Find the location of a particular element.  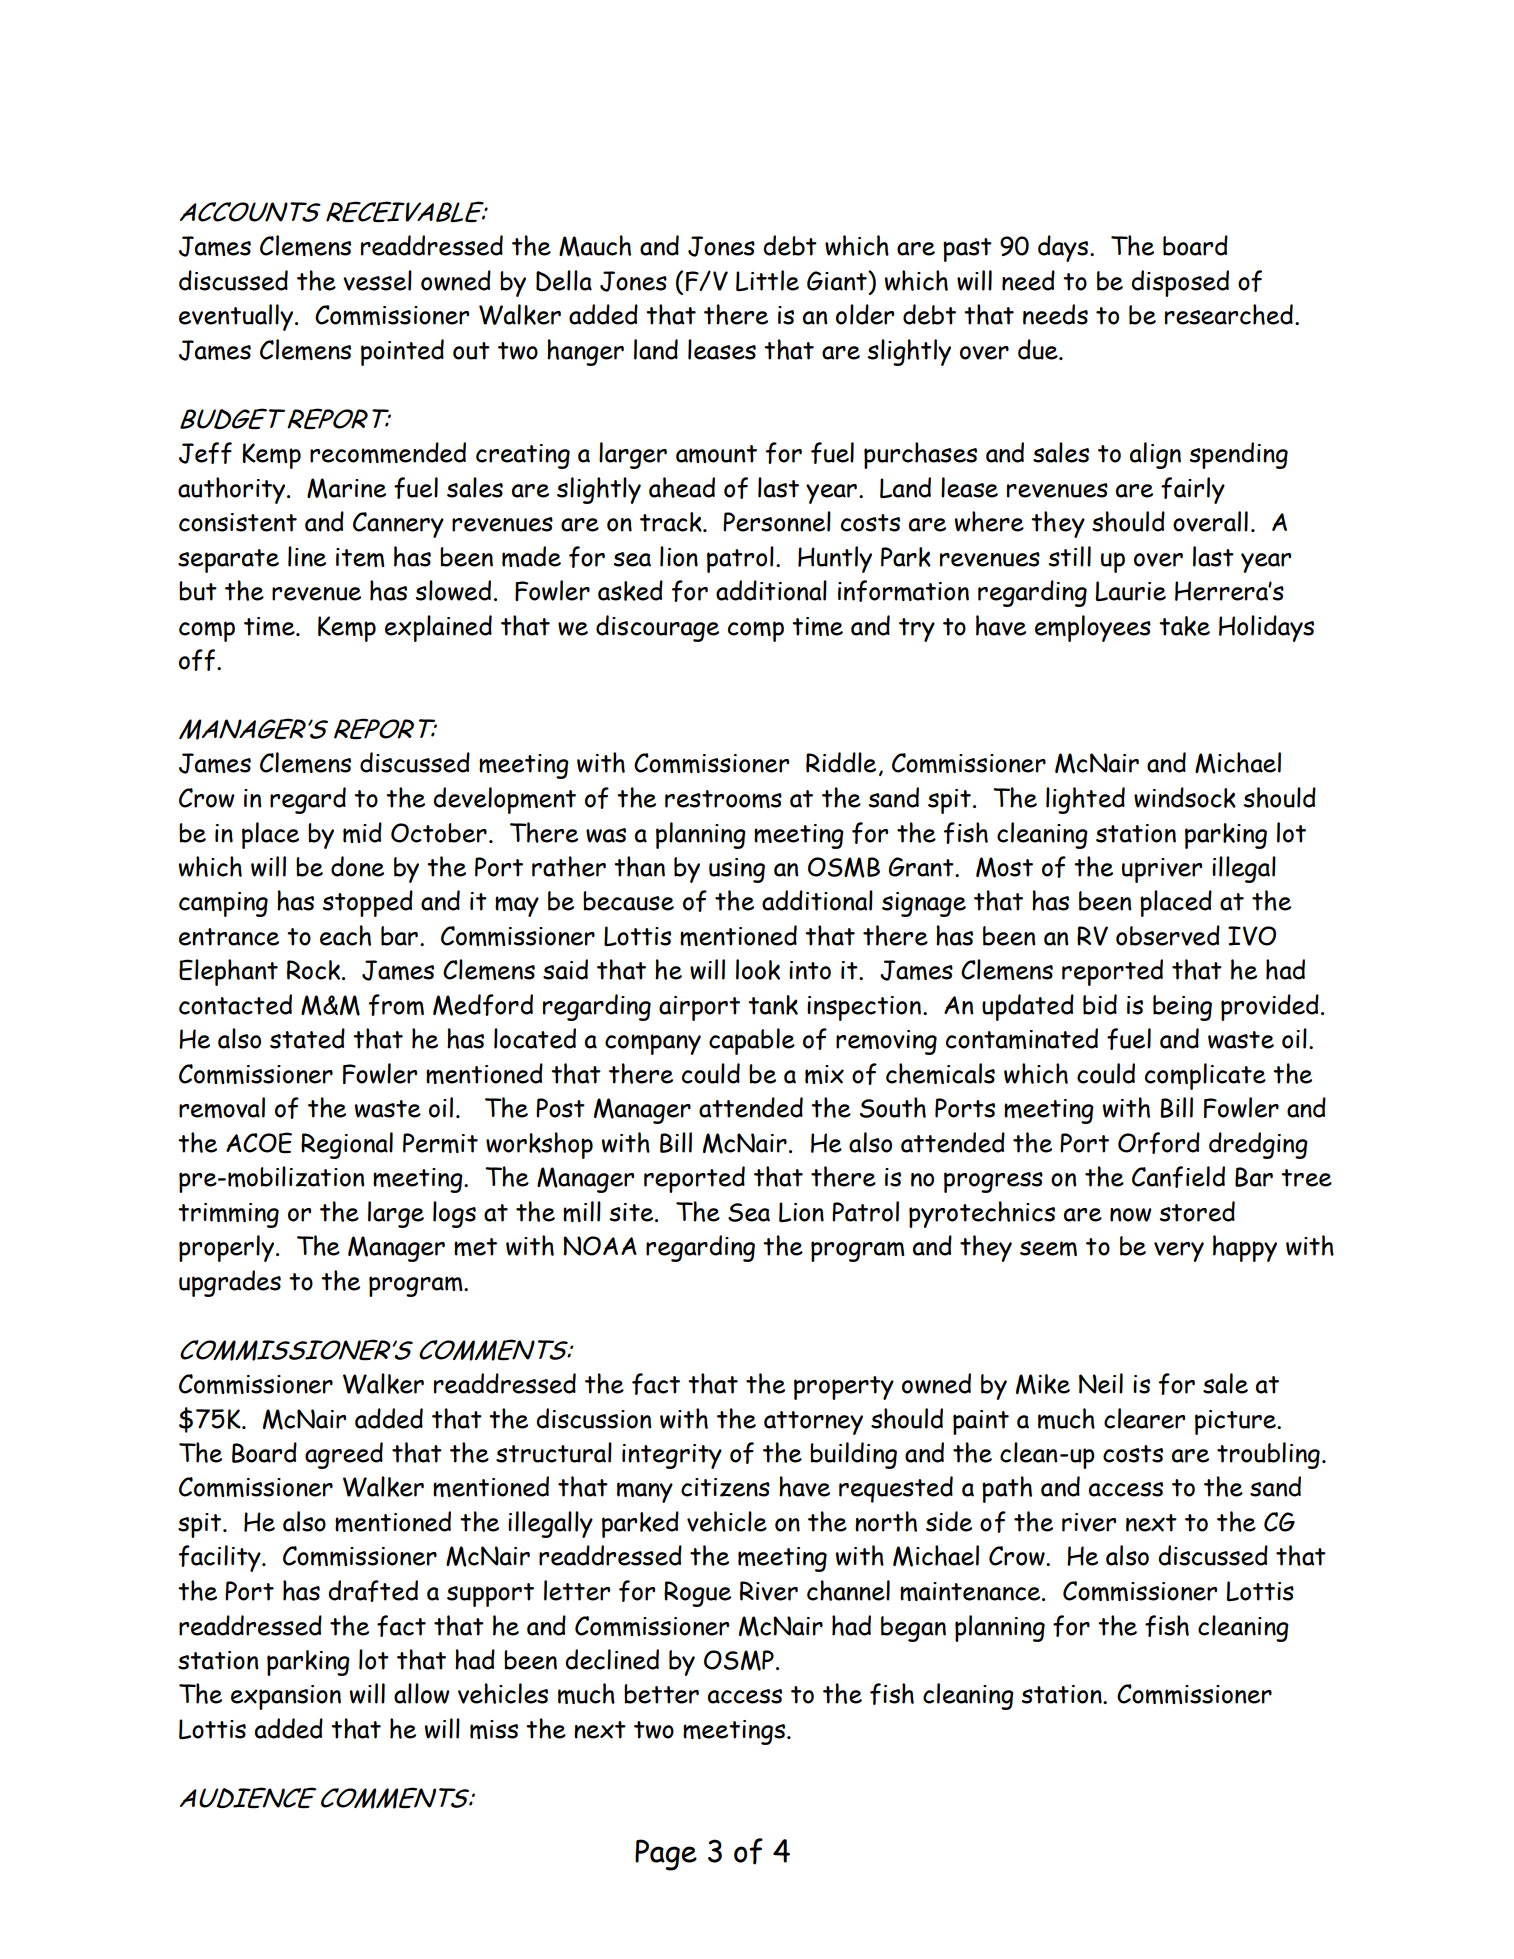

Little is located at coordinates (767, 280).
